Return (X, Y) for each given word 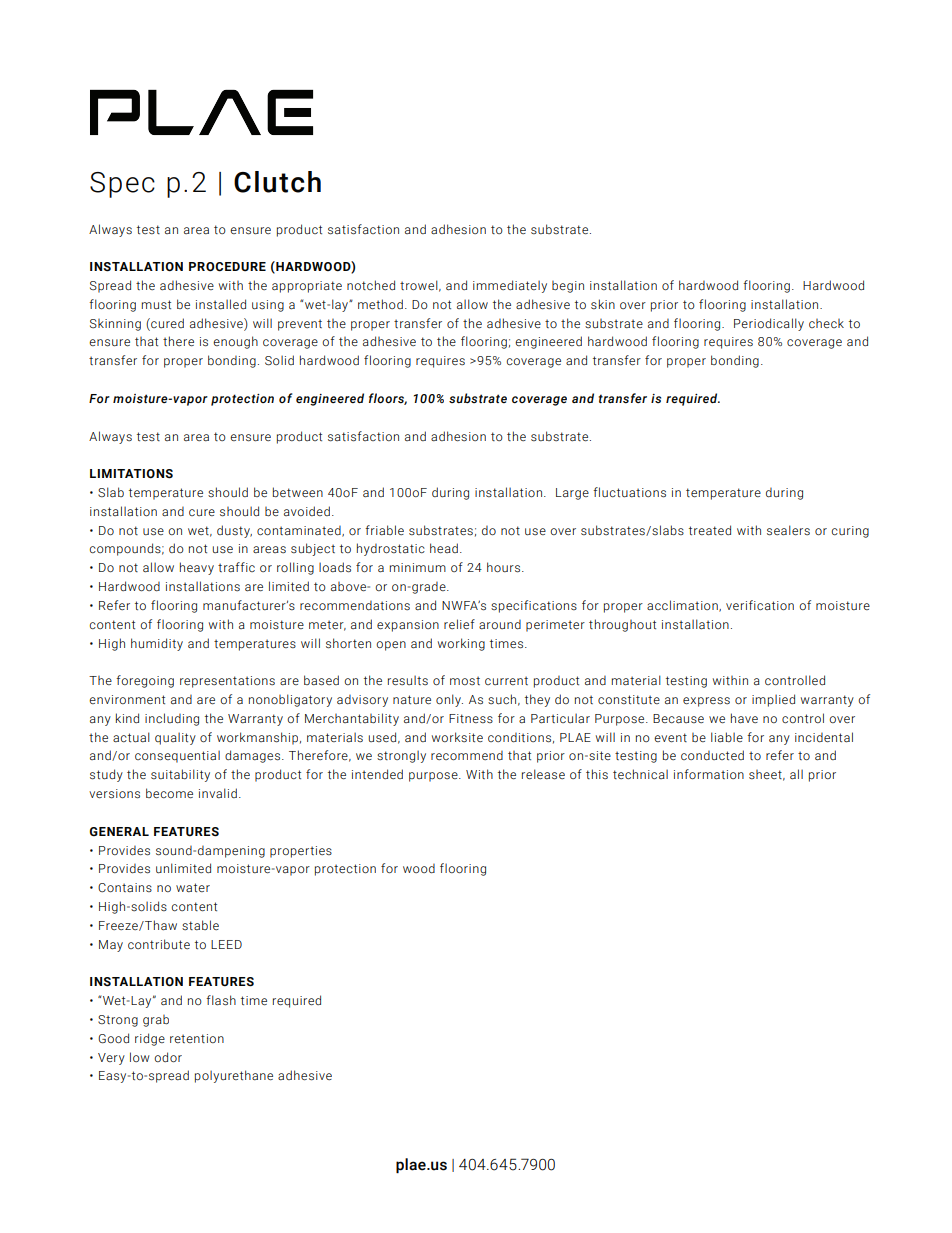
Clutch (277, 182)
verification (760, 605)
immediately (510, 286)
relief (459, 624)
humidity (157, 644)
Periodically (769, 324)
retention (197, 1038)
